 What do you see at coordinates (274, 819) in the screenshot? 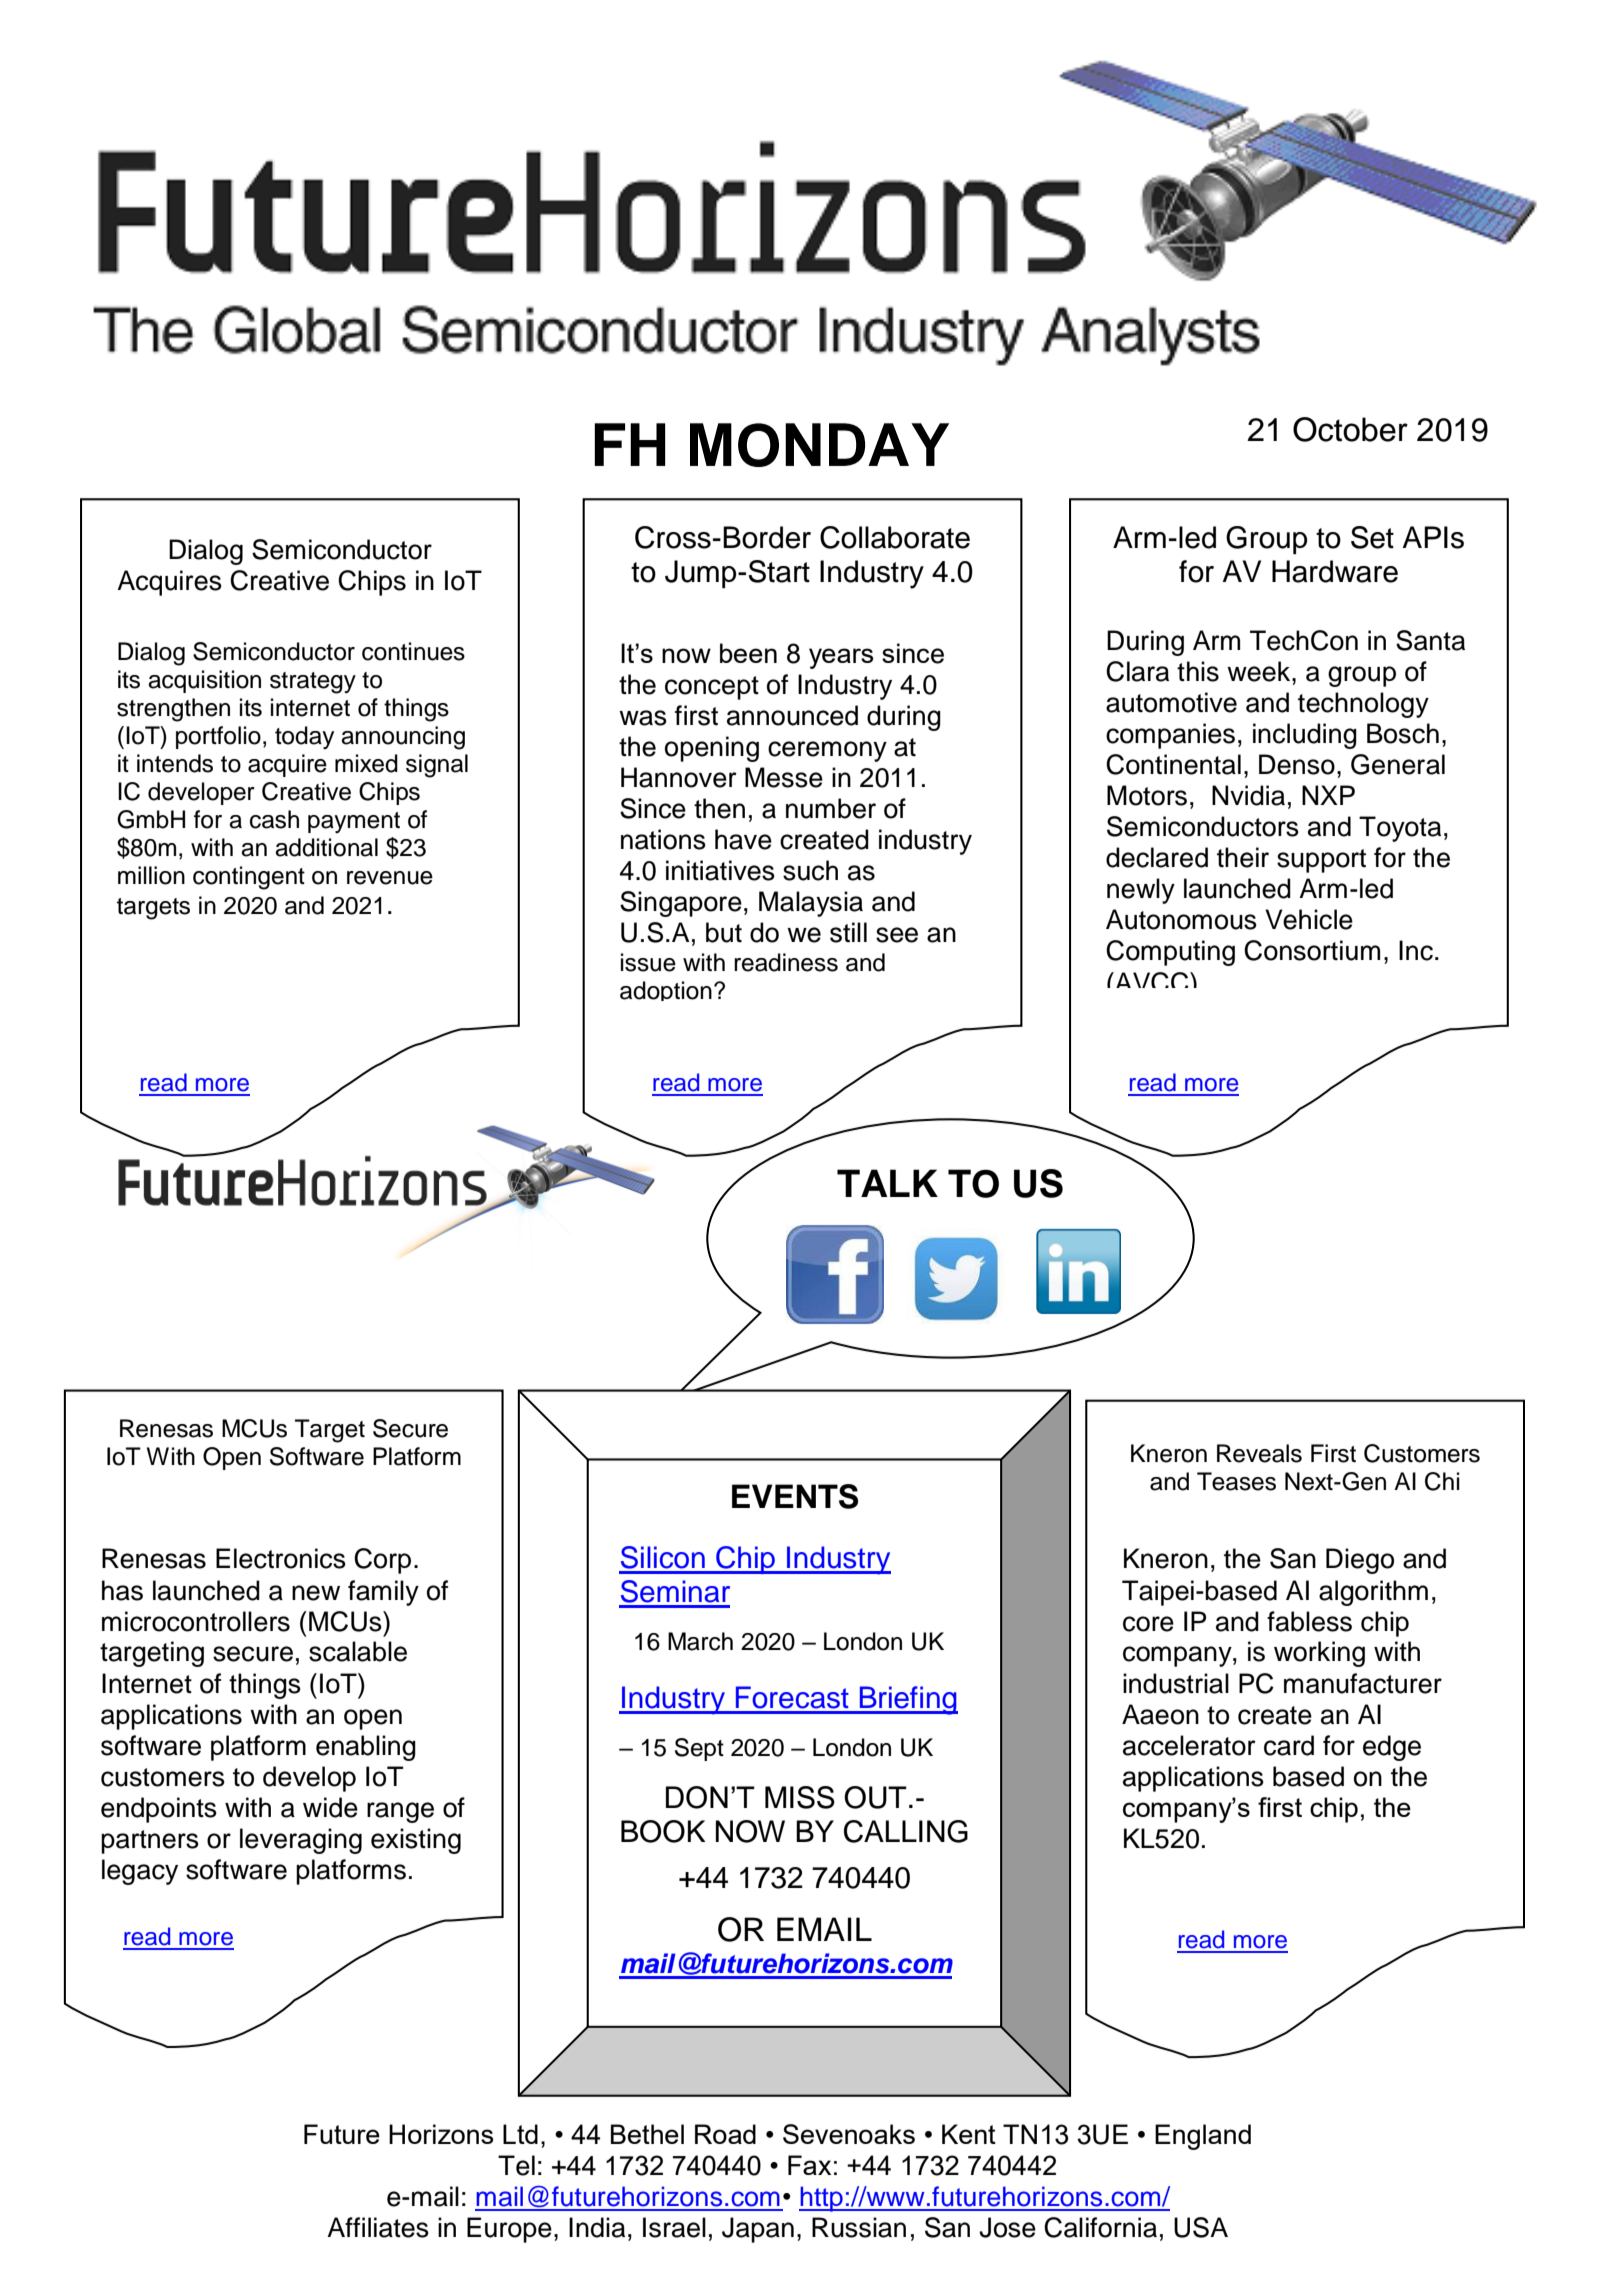
I see `cash` at bounding box center [274, 819].
